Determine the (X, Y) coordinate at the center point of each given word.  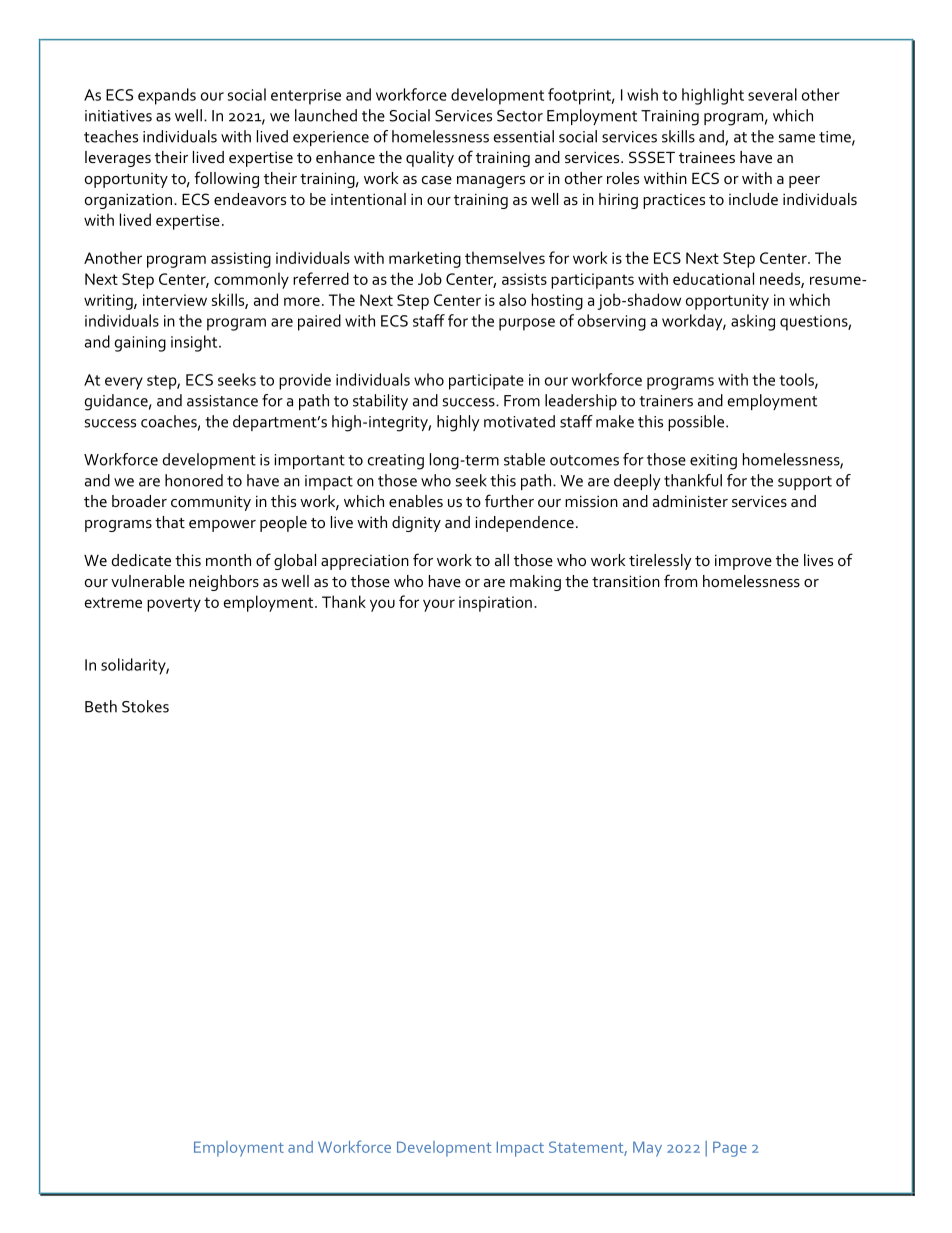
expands (167, 96)
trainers (666, 401)
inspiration (495, 604)
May (647, 1149)
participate (486, 382)
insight (195, 343)
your (439, 605)
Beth (101, 706)
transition (626, 581)
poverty (174, 604)
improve (743, 562)
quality (430, 159)
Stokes (145, 706)
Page (730, 1149)
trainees (707, 157)
